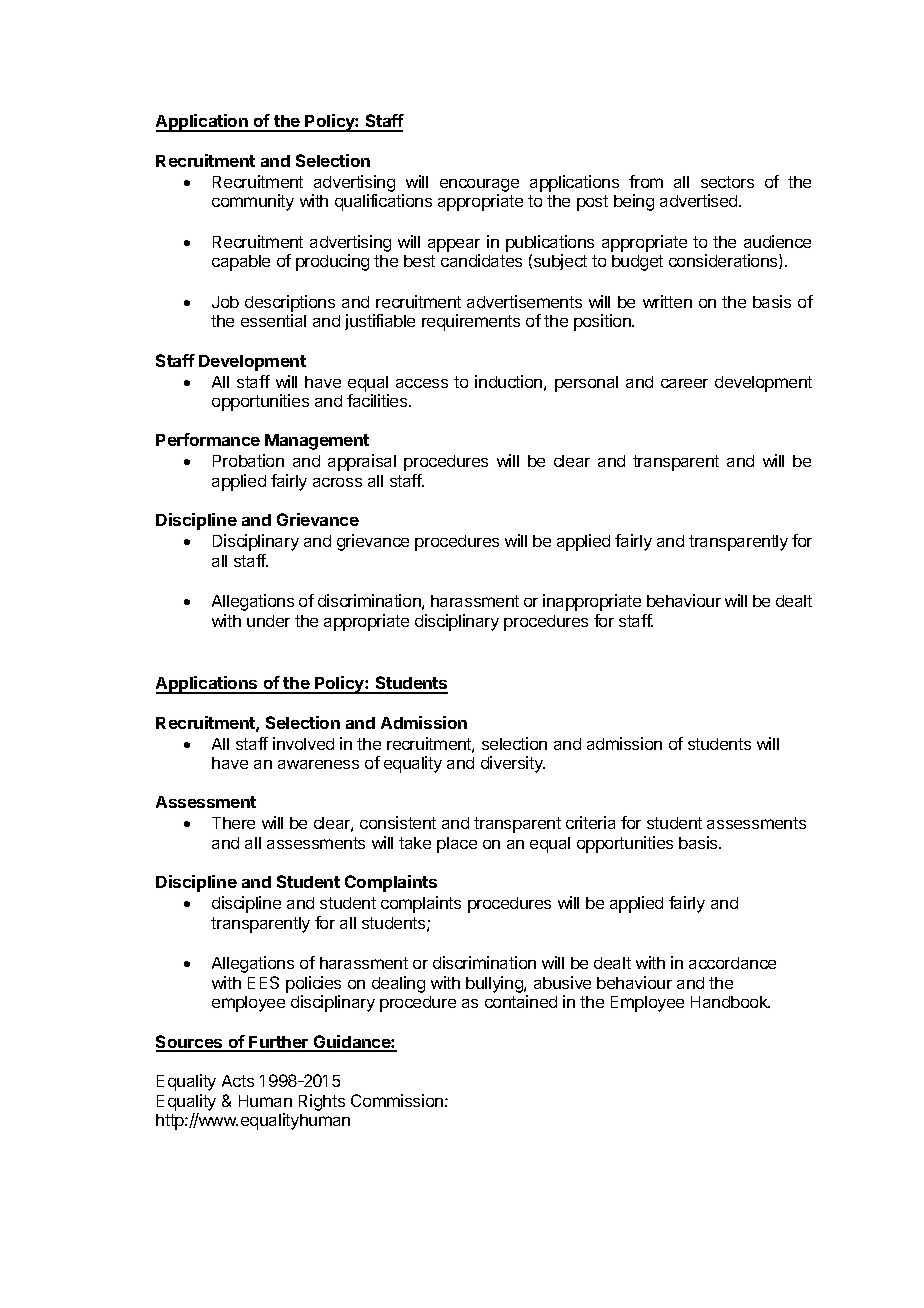 This screenshot has height=1308, width=924. I want to click on encourage, so click(479, 185).
